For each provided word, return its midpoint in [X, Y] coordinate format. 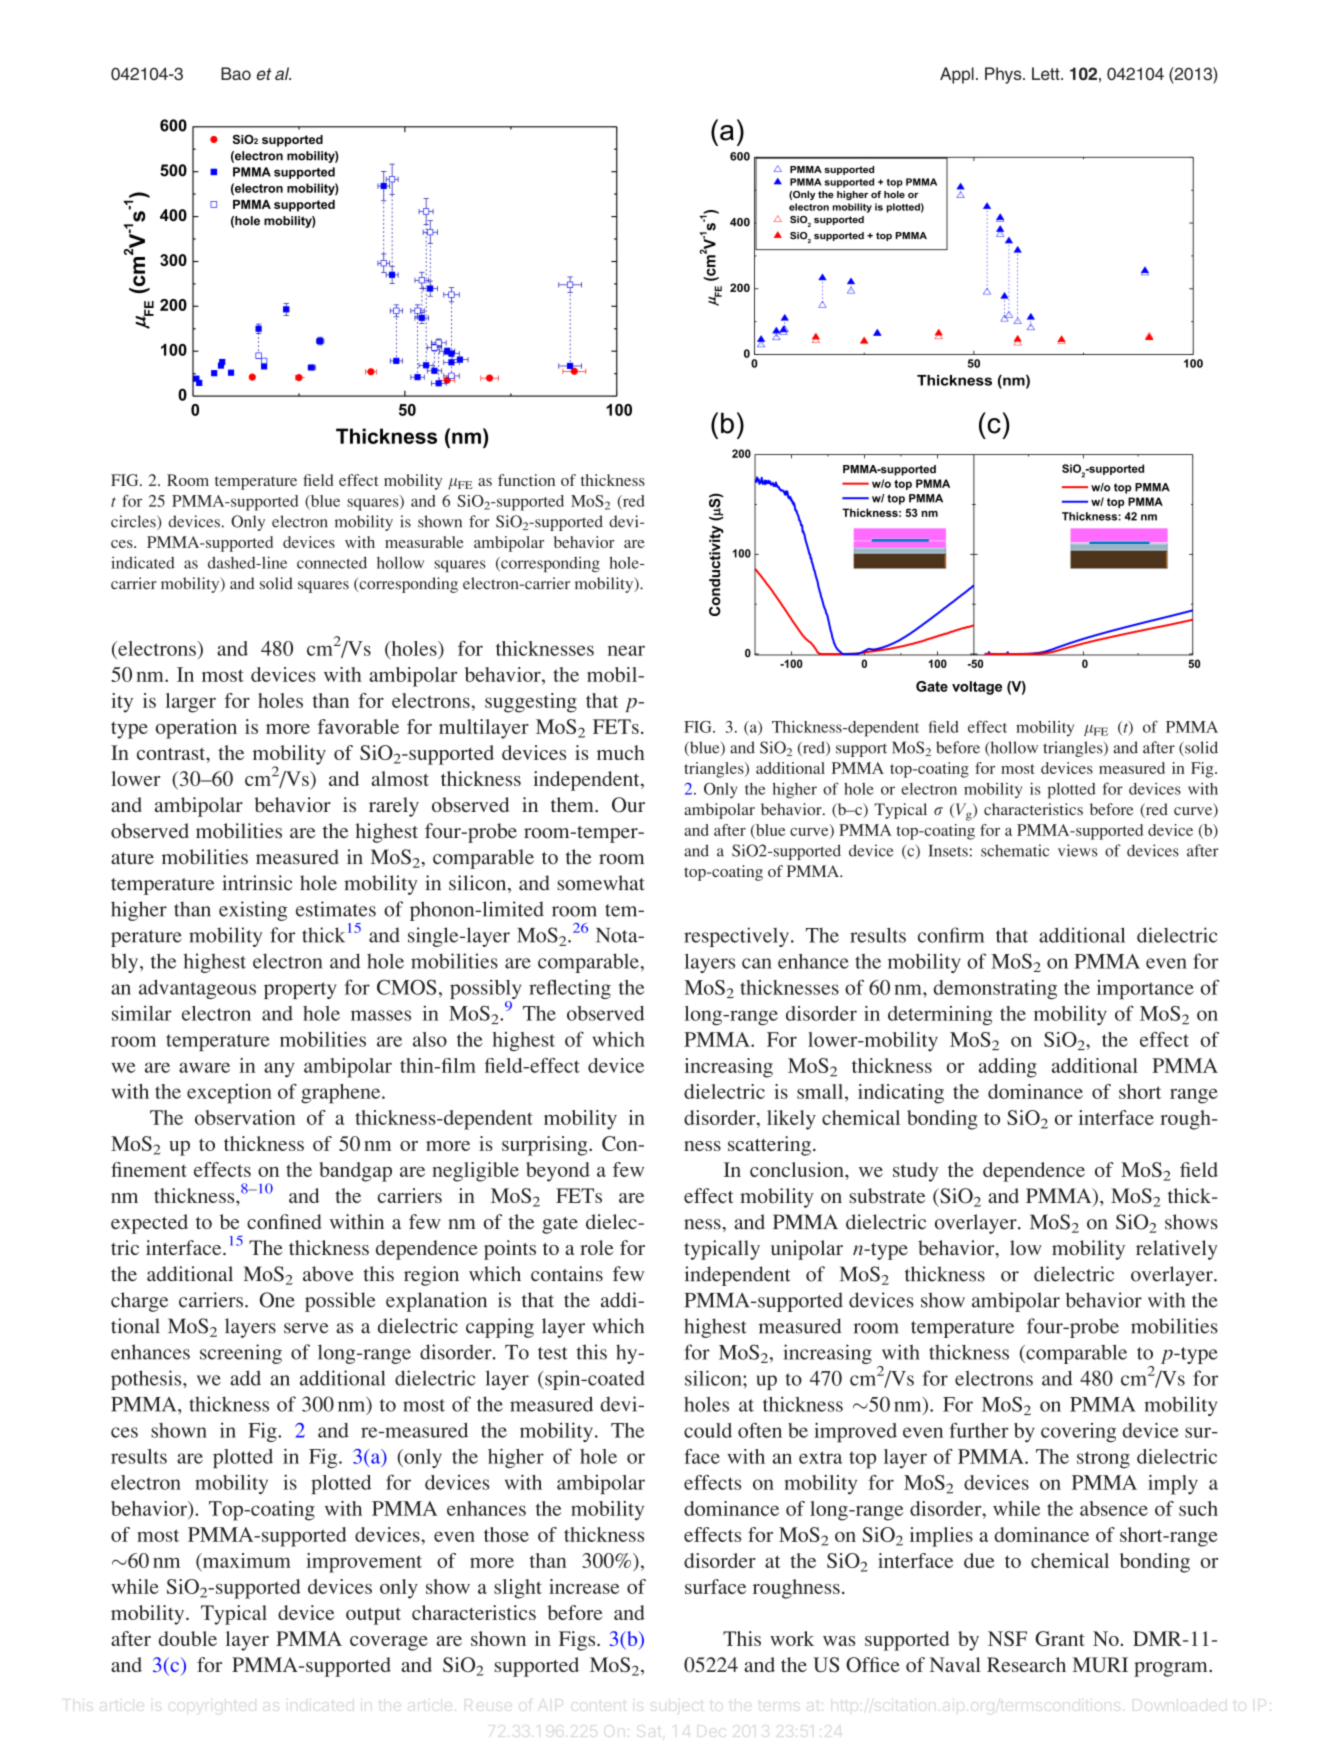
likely [791, 1120]
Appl [957, 75]
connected [332, 562]
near [626, 650]
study [915, 1172]
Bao [236, 73]
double [187, 1638]
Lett [1047, 73]
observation [245, 1117]
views [1078, 850]
